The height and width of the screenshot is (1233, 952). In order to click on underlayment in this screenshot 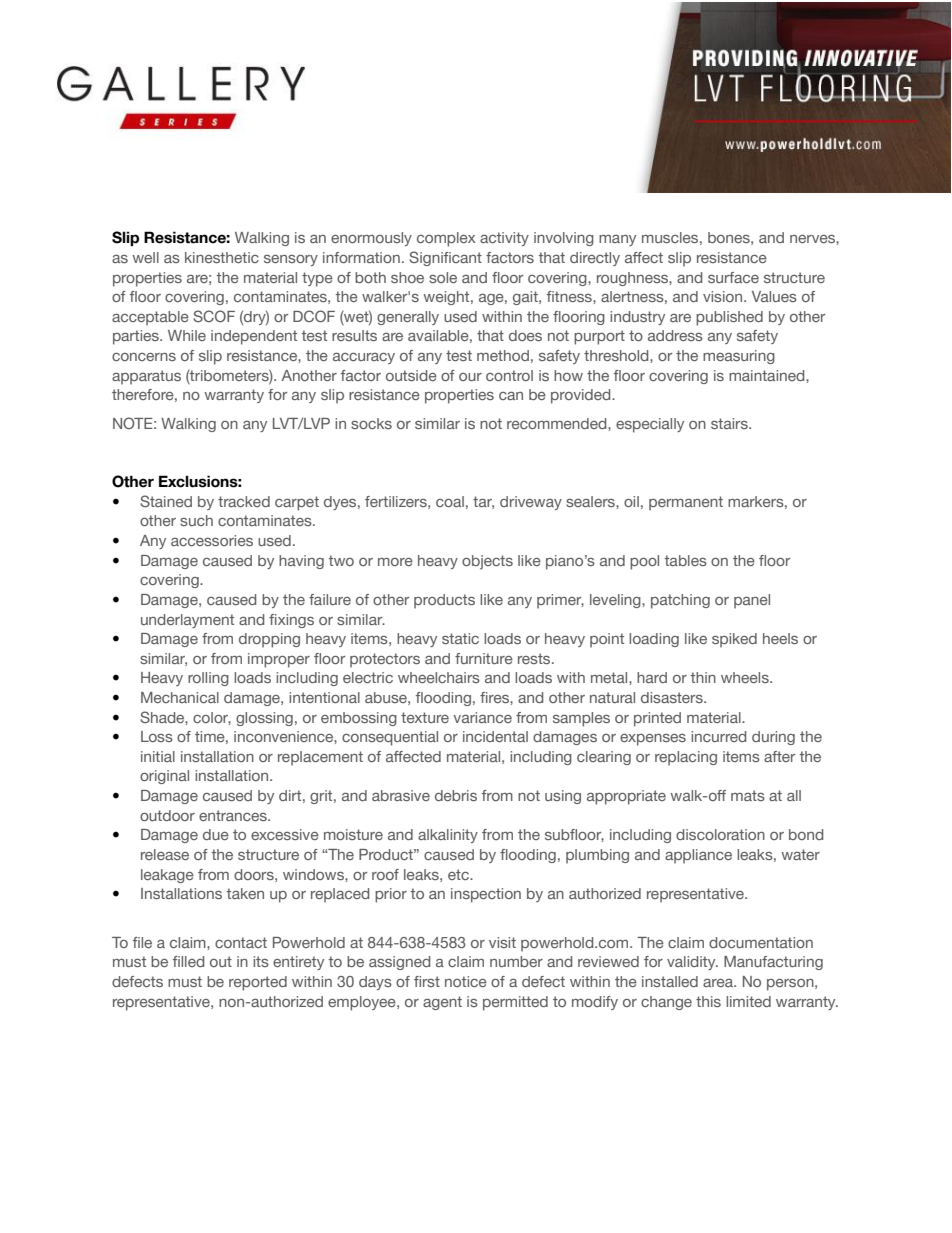, I will do `click(187, 621)`.
